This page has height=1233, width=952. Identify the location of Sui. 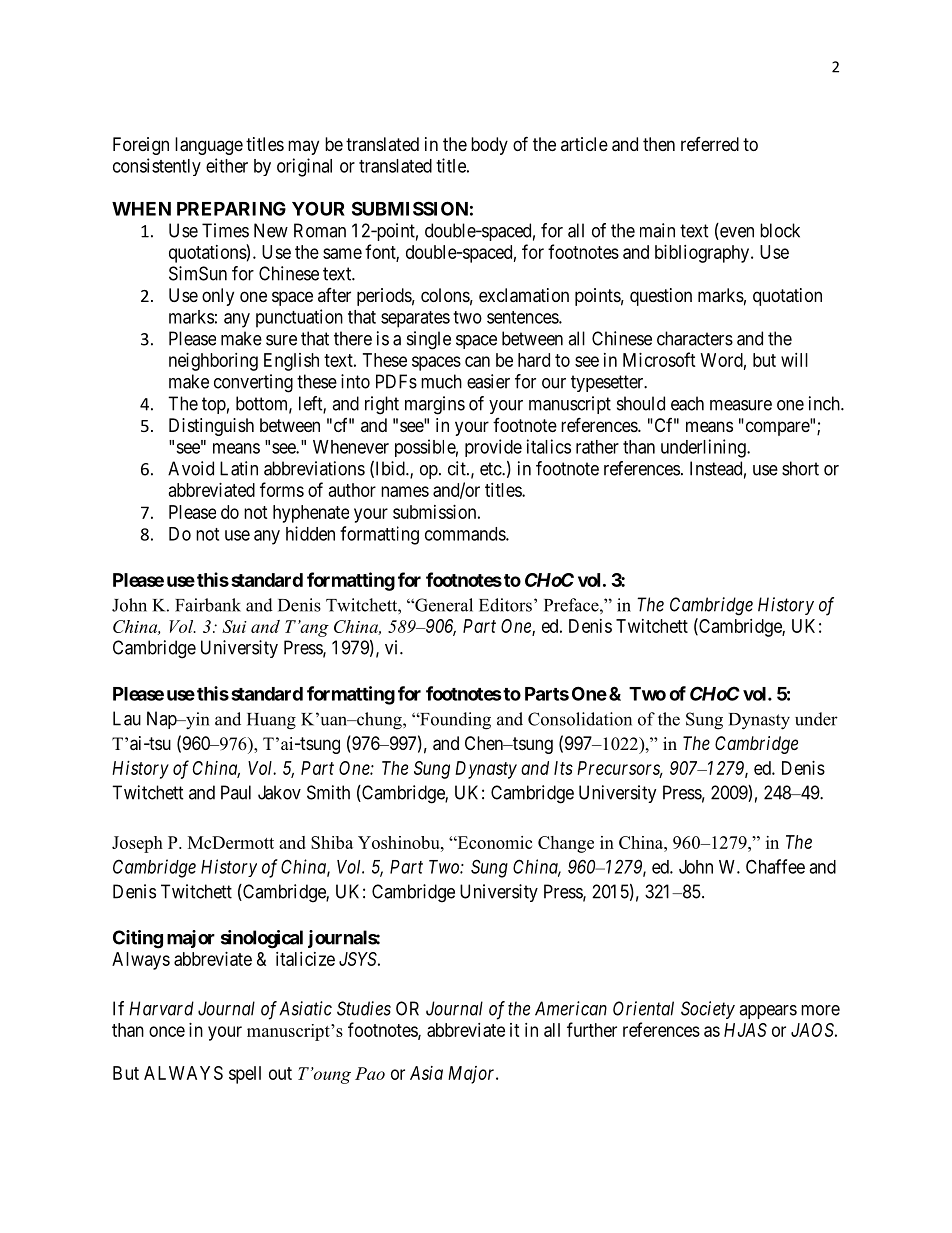
(234, 626).
